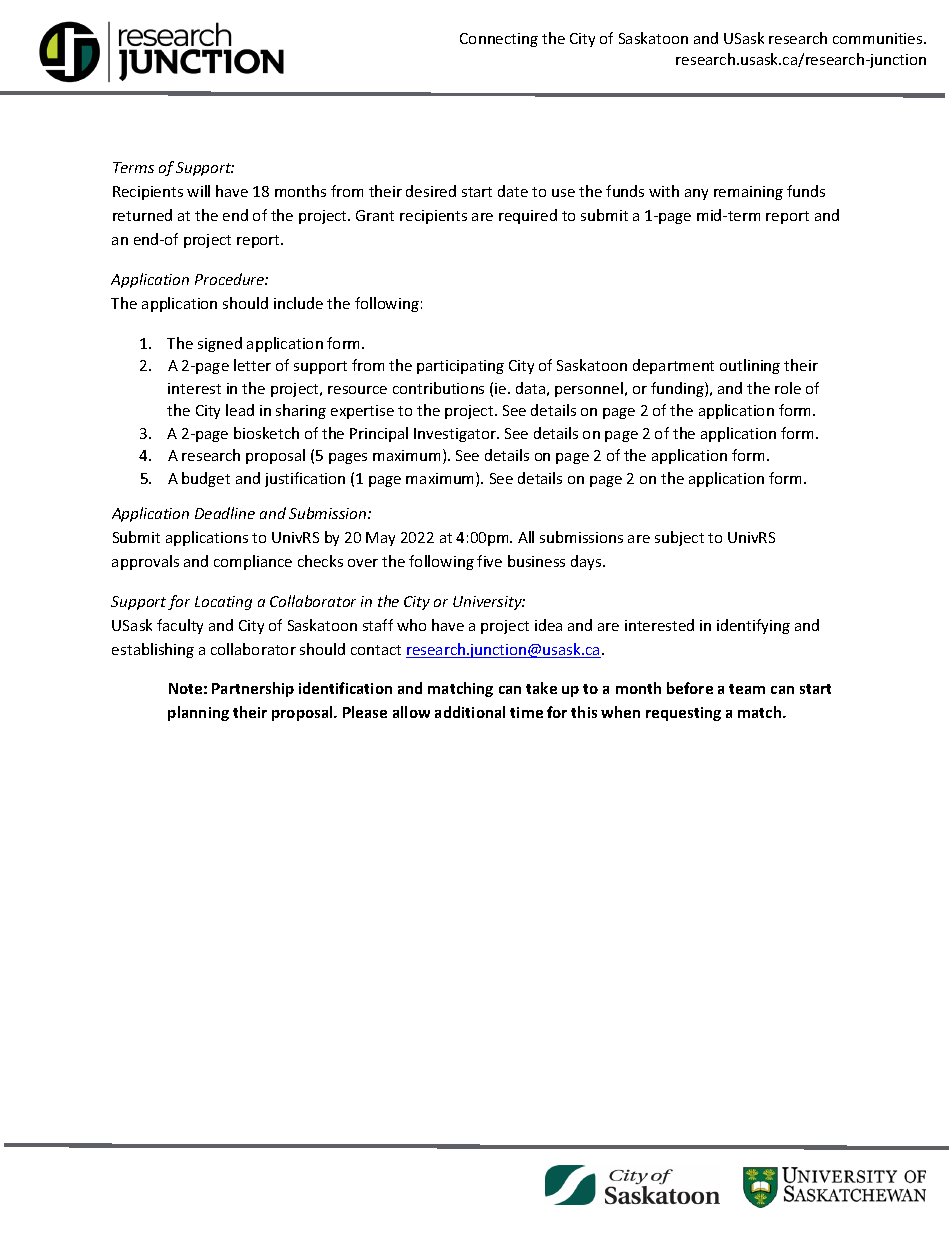 This document has height=1233, width=952. Describe the element at coordinates (879, 38) in the document. I see `communities` at that location.
